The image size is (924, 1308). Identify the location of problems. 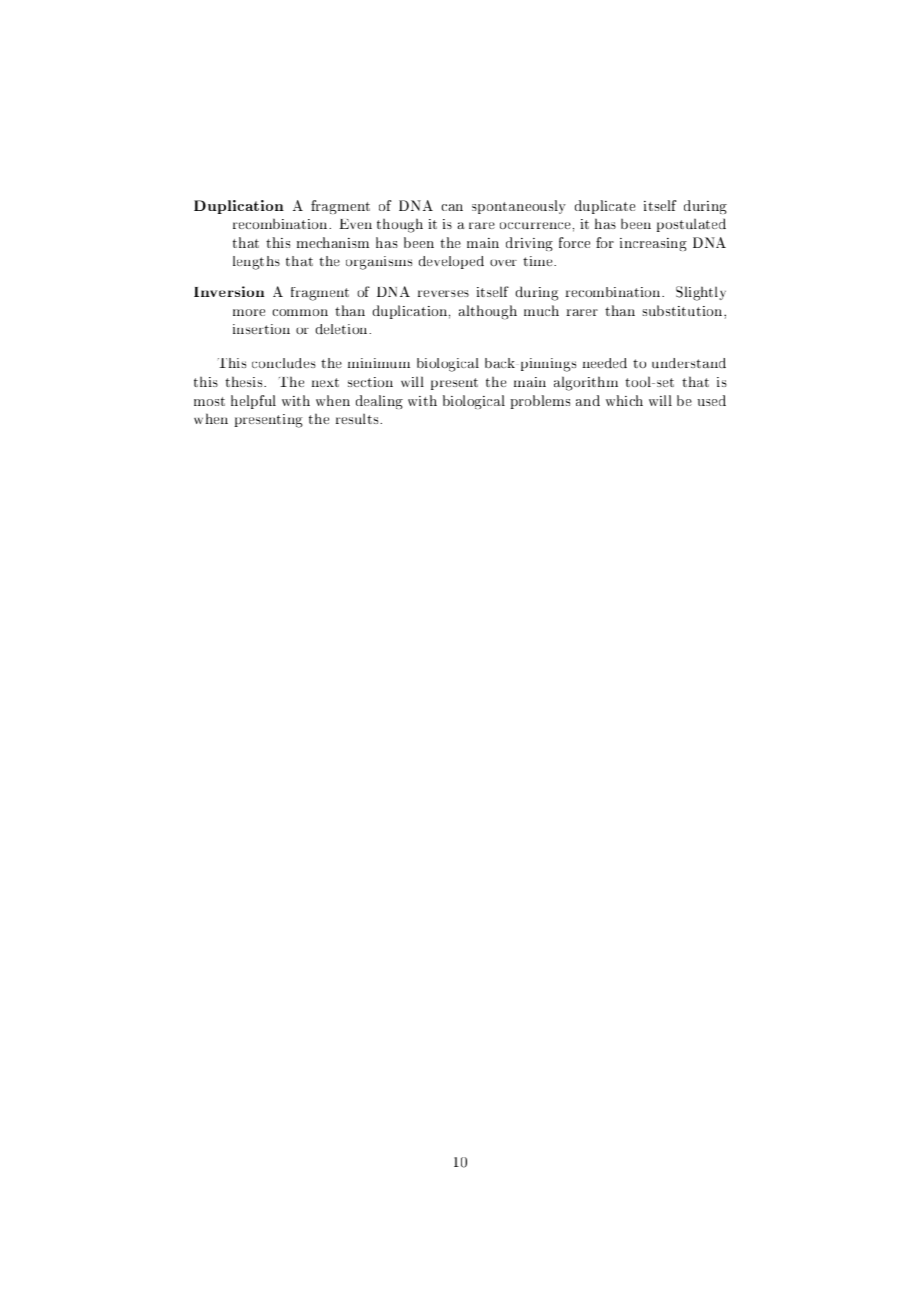
(540, 402).
